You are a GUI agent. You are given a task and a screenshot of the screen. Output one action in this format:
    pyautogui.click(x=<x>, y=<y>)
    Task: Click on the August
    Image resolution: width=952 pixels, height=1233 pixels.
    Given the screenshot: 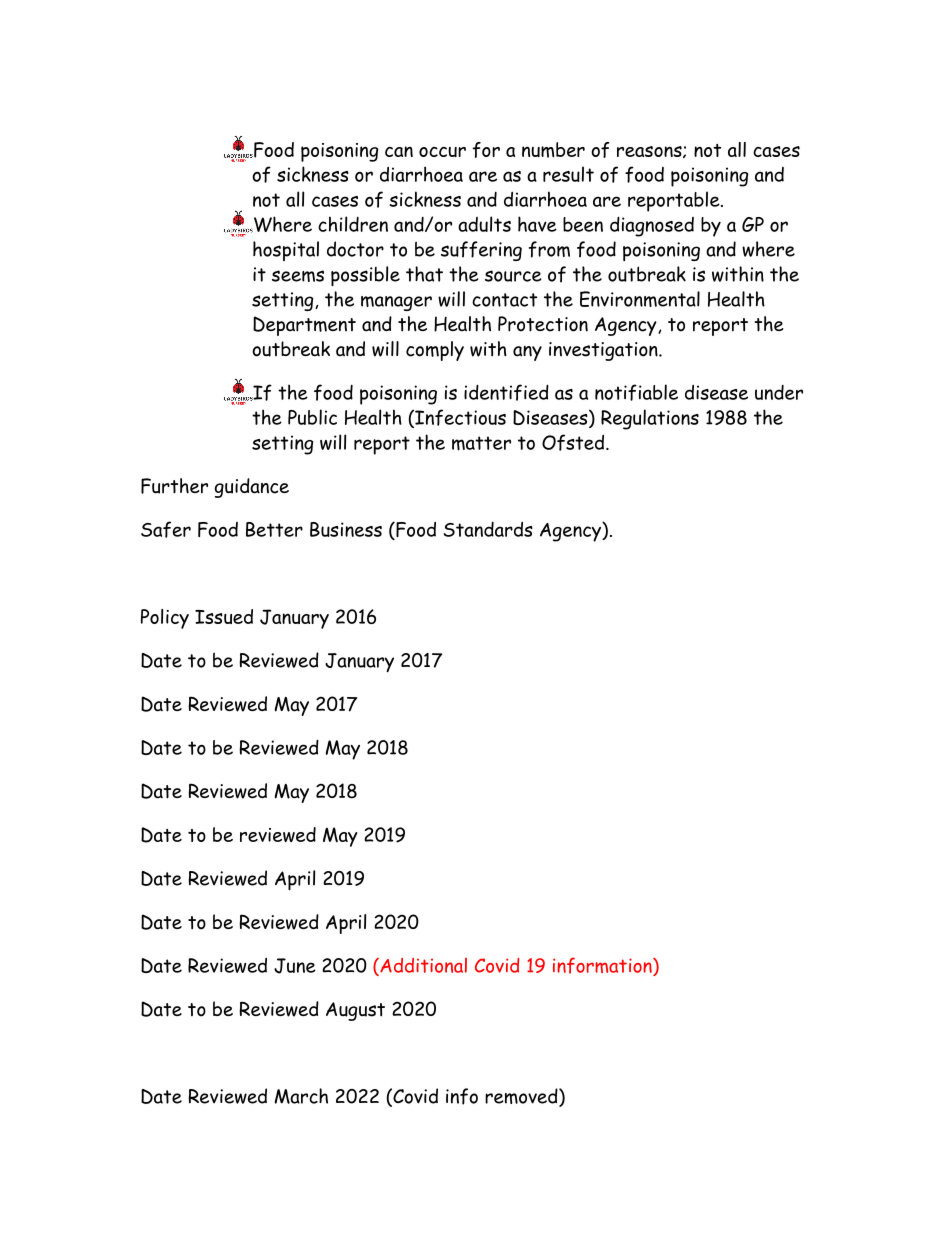 What is the action you would take?
    pyautogui.click(x=355, y=1011)
